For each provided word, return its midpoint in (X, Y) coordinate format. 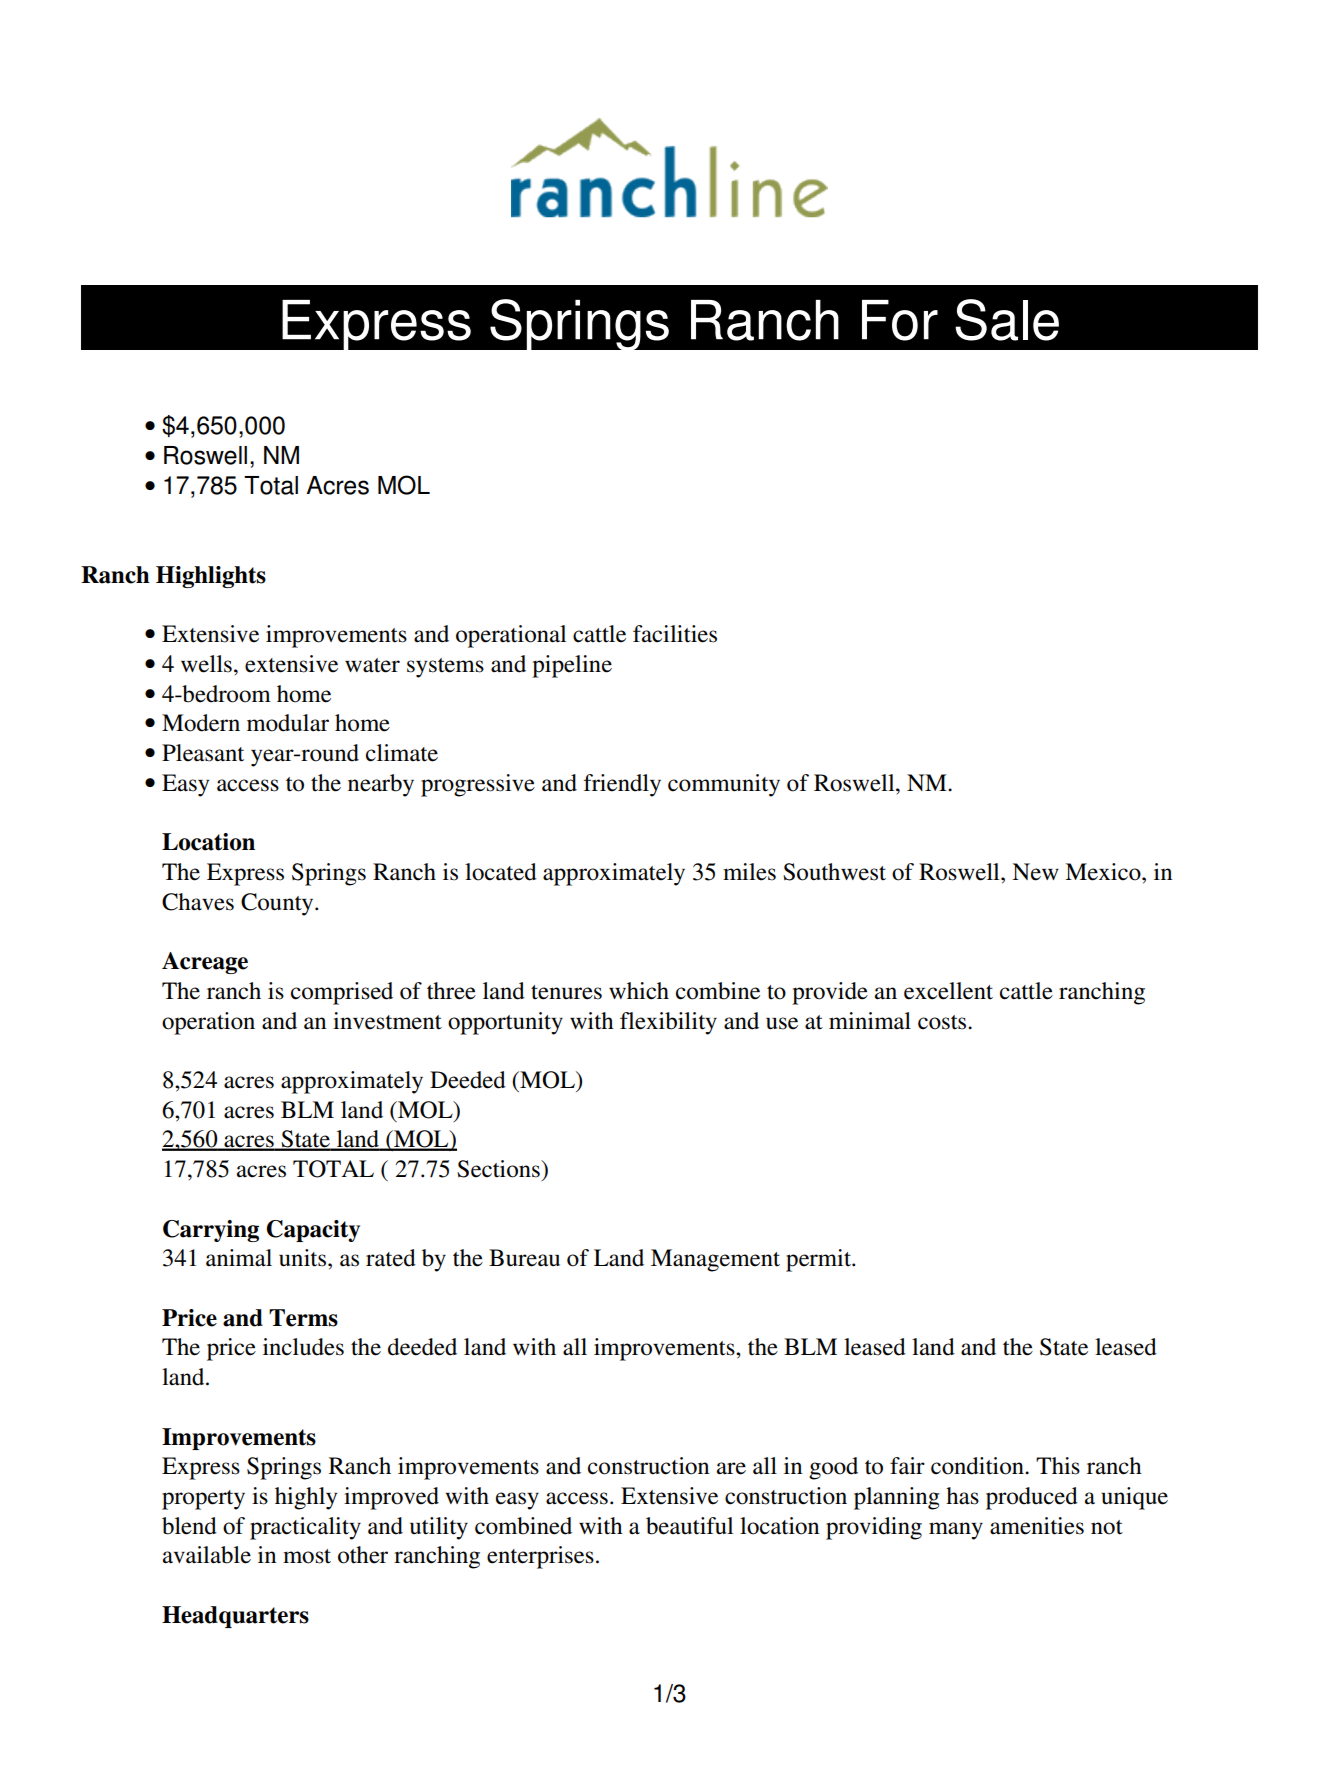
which (639, 991)
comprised (342, 993)
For (900, 320)
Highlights (211, 577)
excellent (948, 991)
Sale (1007, 320)
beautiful (689, 1526)
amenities (1037, 1526)
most (307, 1556)
